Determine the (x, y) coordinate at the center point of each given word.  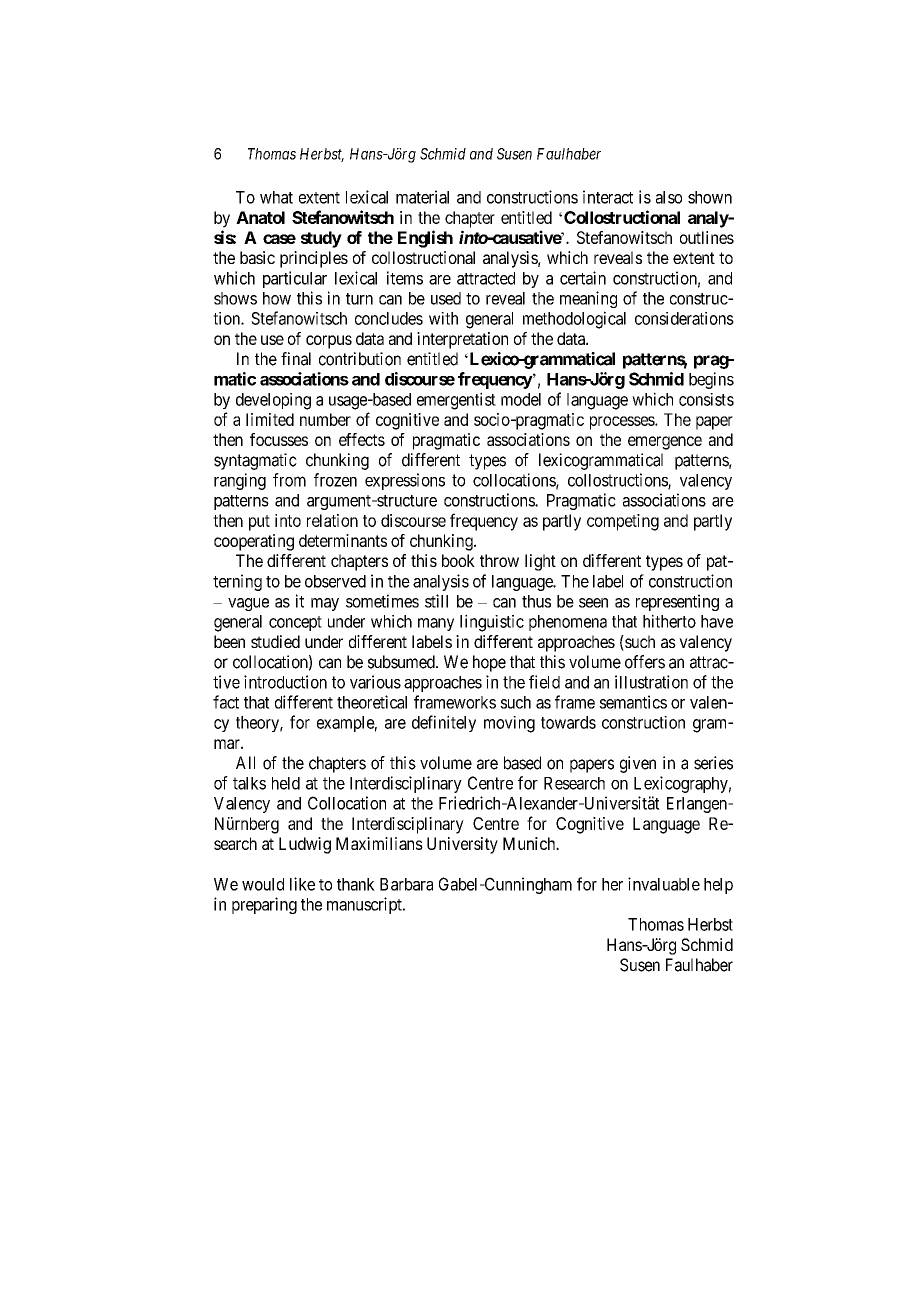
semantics (633, 702)
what (276, 197)
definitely (444, 723)
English (425, 239)
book (458, 560)
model (521, 399)
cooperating (254, 542)
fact (226, 702)
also (669, 197)
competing (623, 522)
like (302, 884)
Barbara (406, 884)
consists (706, 399)
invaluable (664, 884)
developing (273, 401)
